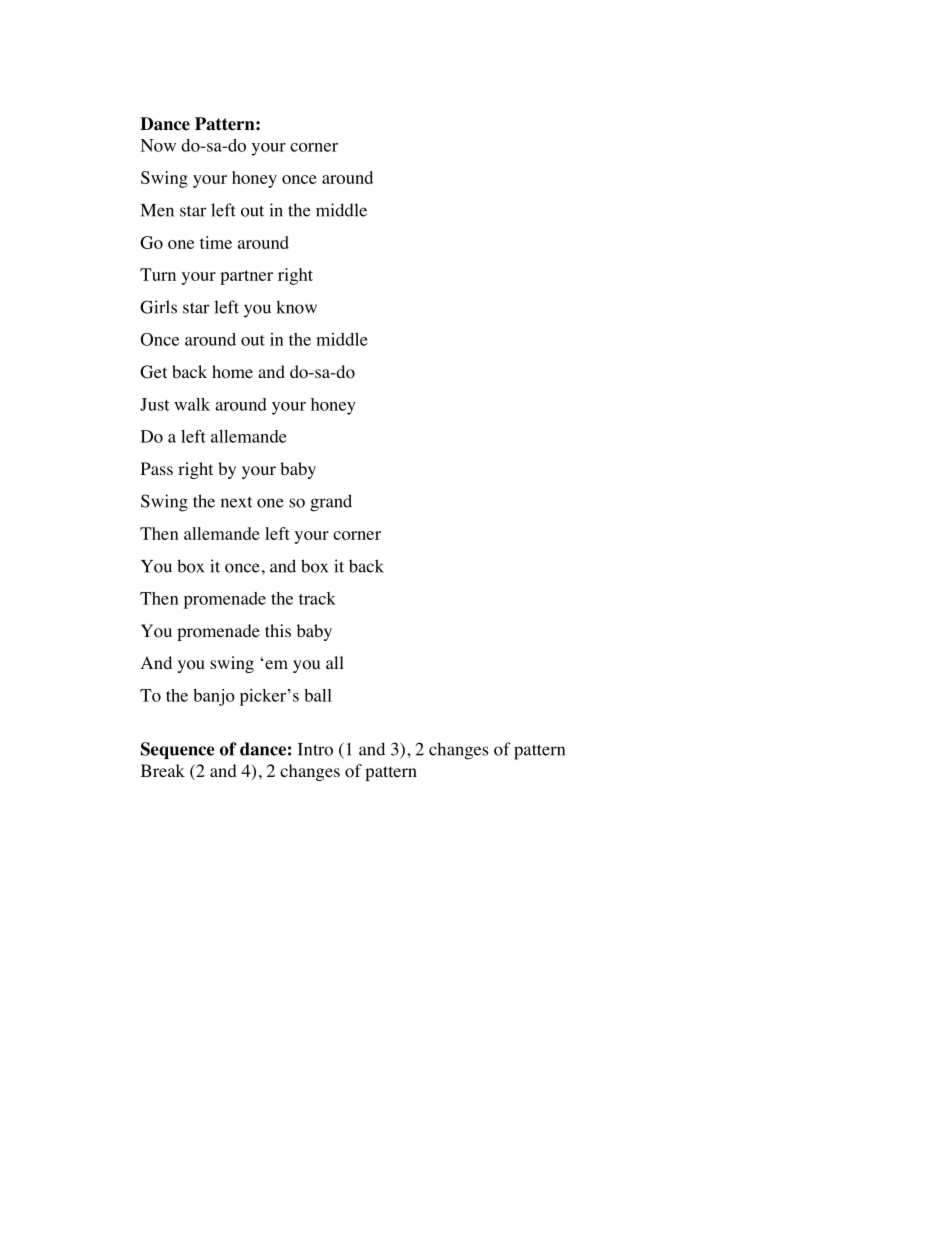 This screenshot has height=1233, width=952. What do you see at coordinates (157, 468) in the screenshot?
I see `Pass` at bounding box center [157, 468].
